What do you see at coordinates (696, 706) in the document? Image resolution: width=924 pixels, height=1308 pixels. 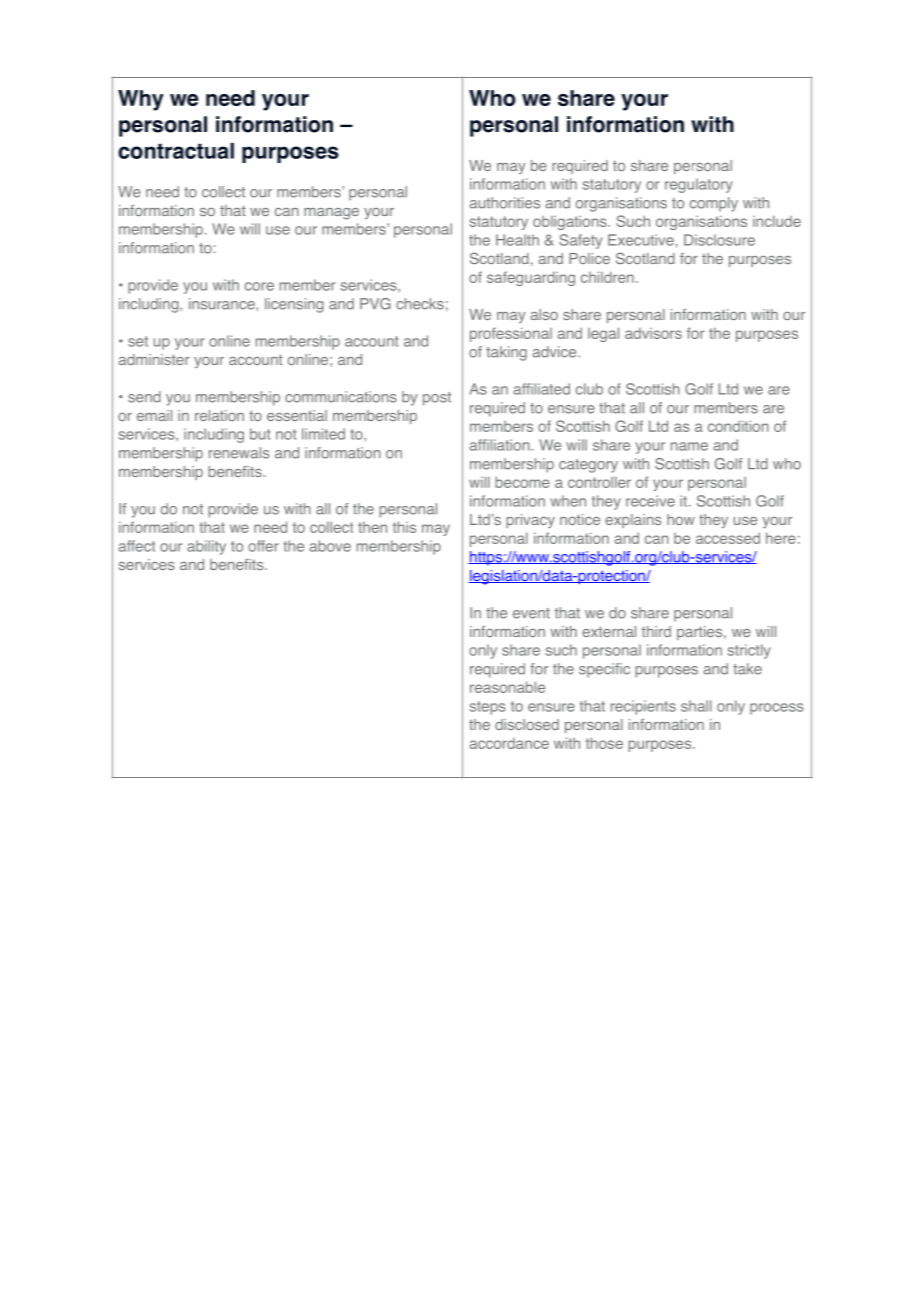 I see `shall` at bounding box center [696, 706].
